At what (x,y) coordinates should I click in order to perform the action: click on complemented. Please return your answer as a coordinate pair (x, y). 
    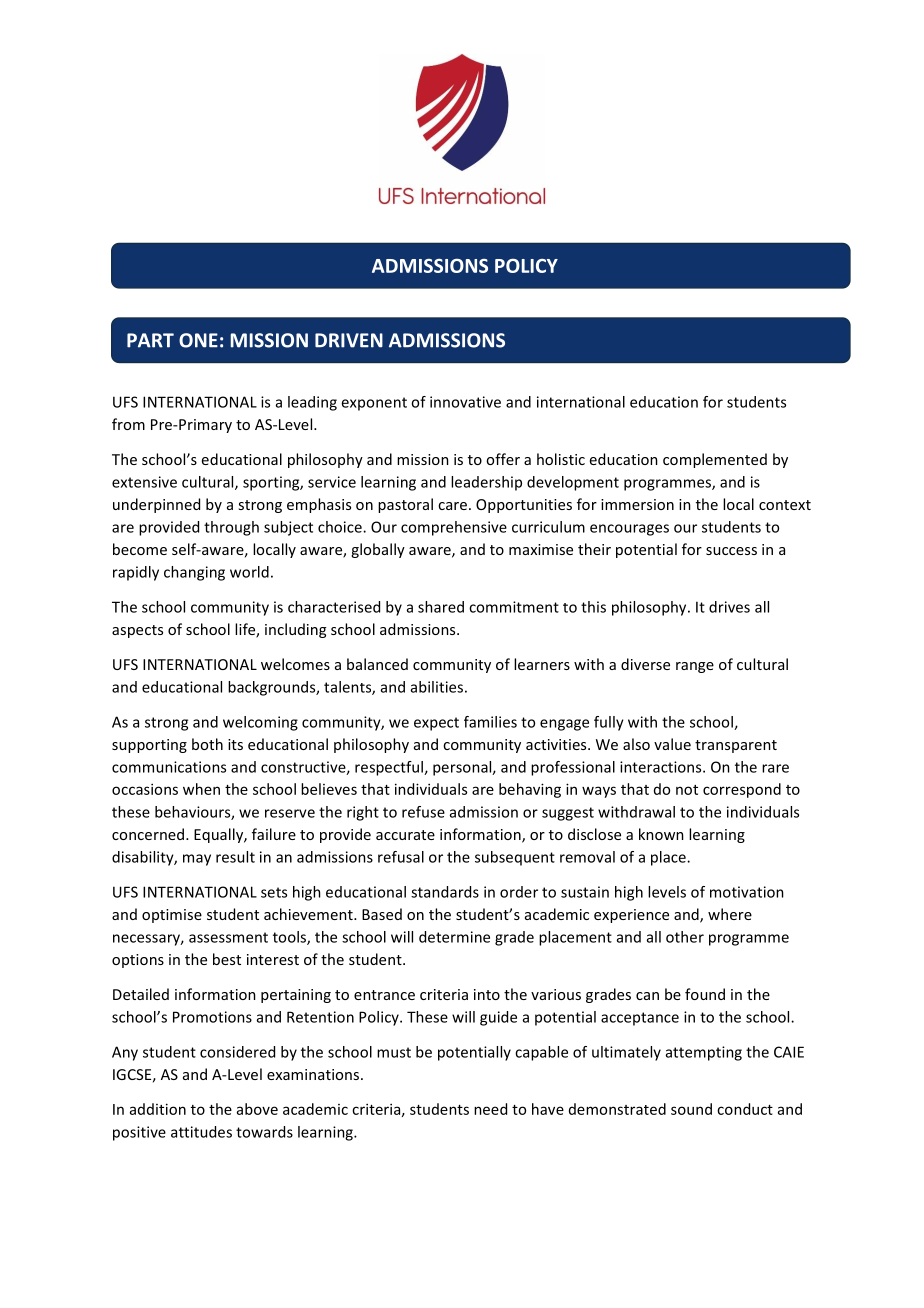
    Looking at the image, I should click on (715, 460).
